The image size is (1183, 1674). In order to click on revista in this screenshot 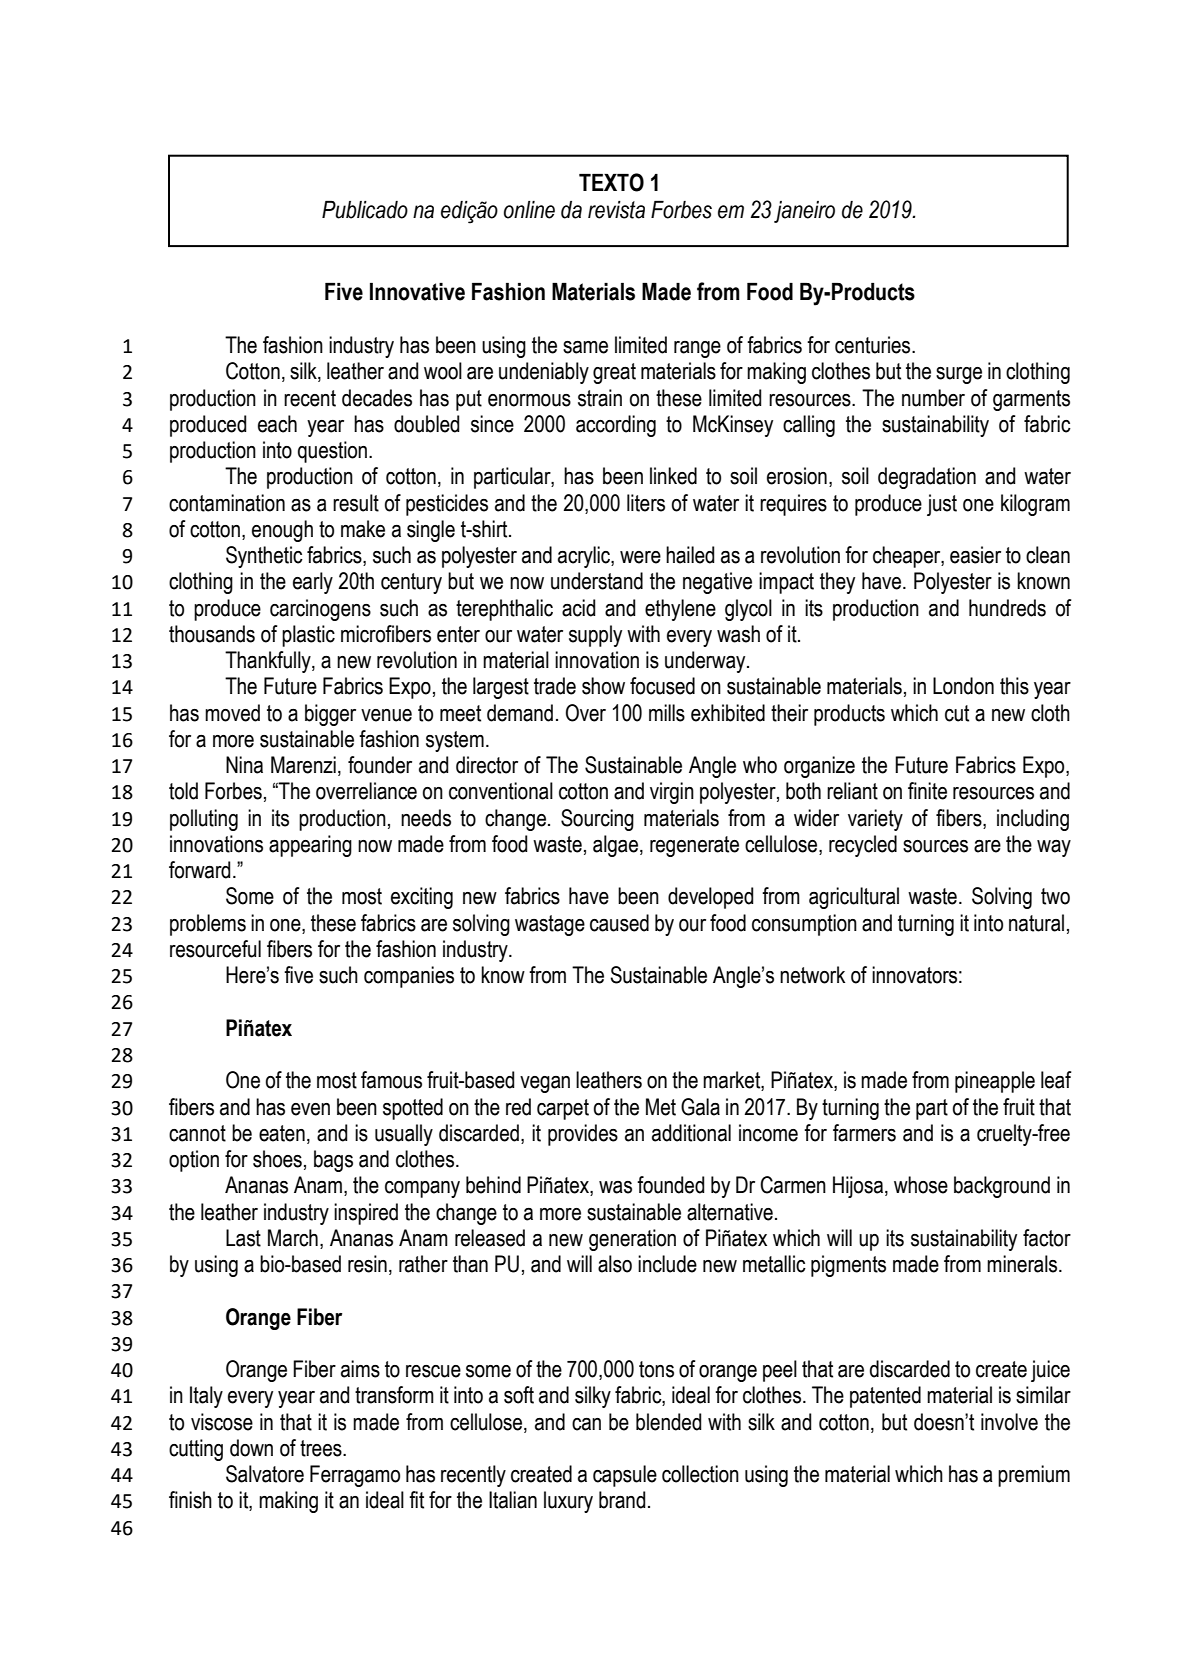, I will do `click(616, 210)`.
